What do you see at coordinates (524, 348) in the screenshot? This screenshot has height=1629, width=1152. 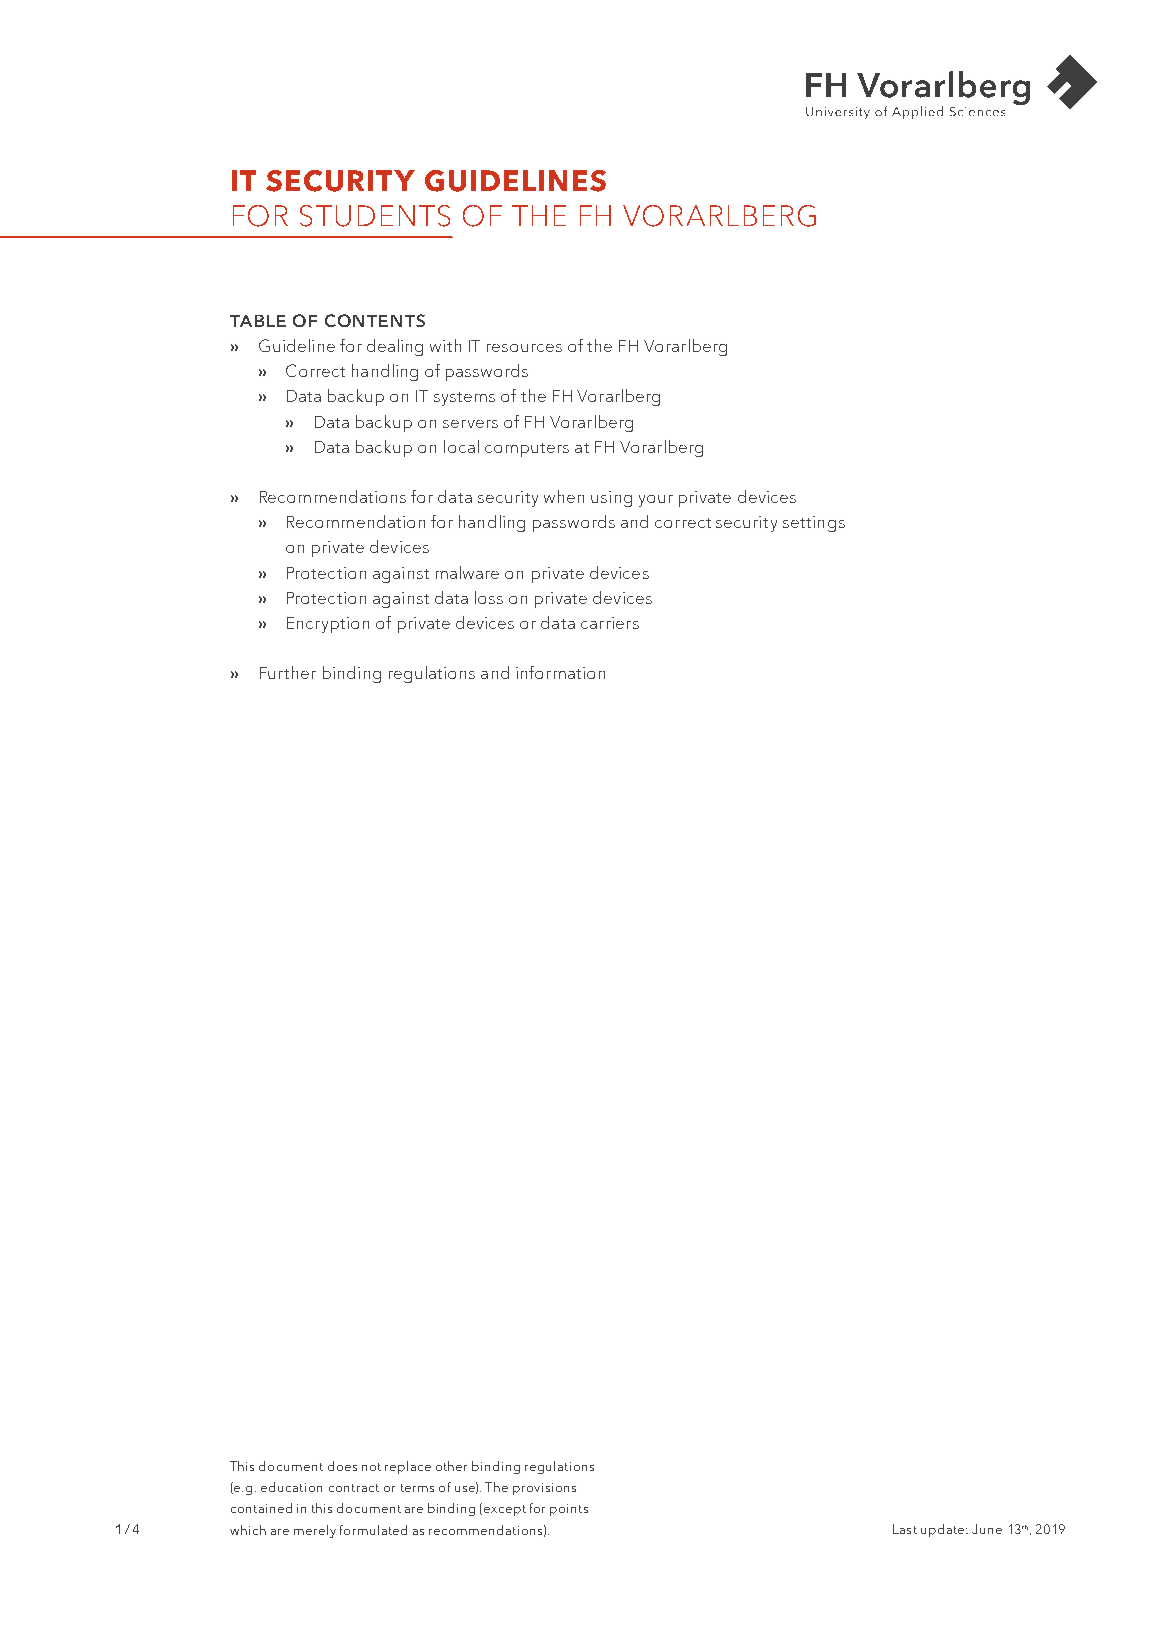 I see `resources` at bounding box center [524, 348].
